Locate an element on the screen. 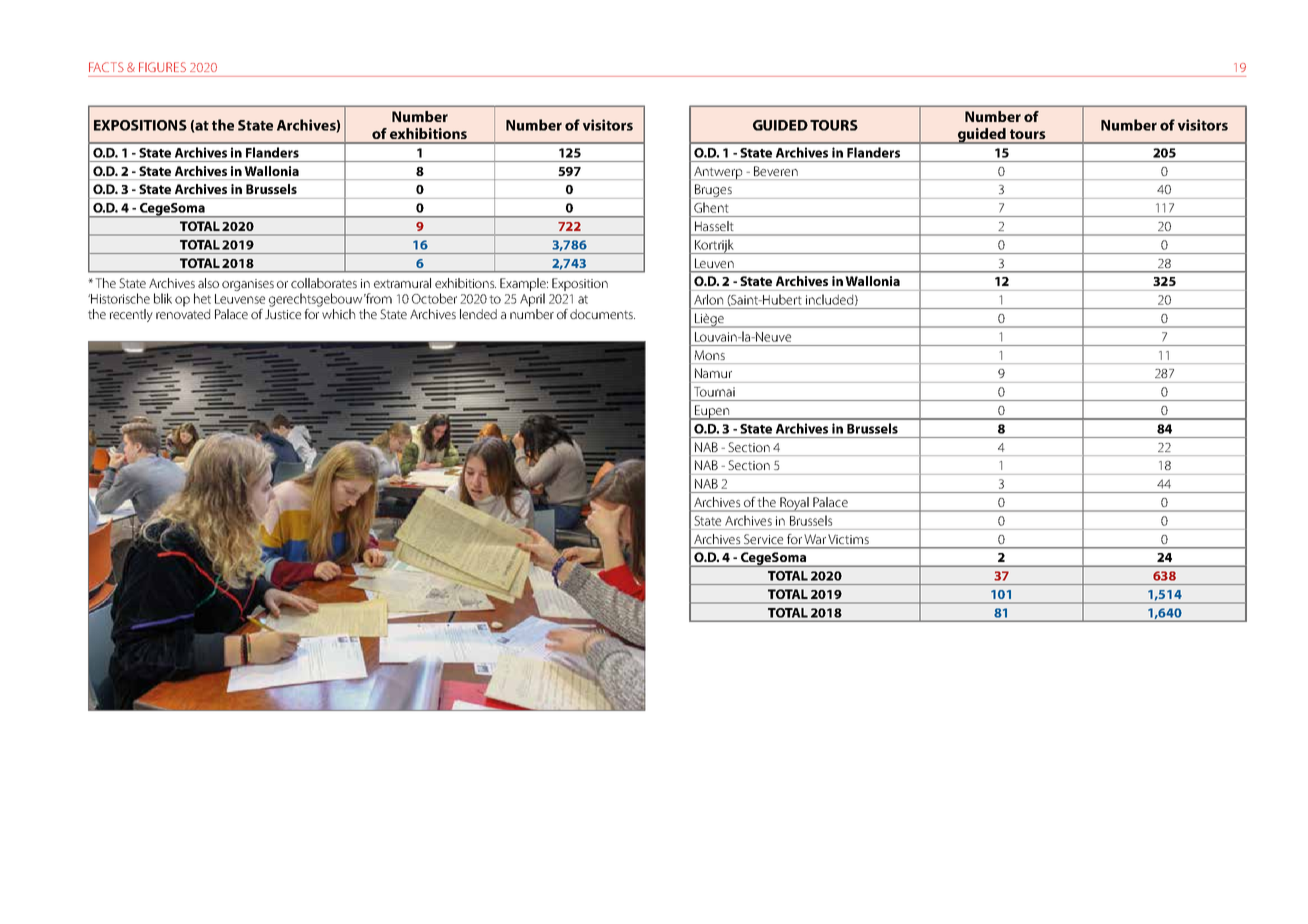 The image size is (1308, 924). het is located at coordinates (202, 298).
